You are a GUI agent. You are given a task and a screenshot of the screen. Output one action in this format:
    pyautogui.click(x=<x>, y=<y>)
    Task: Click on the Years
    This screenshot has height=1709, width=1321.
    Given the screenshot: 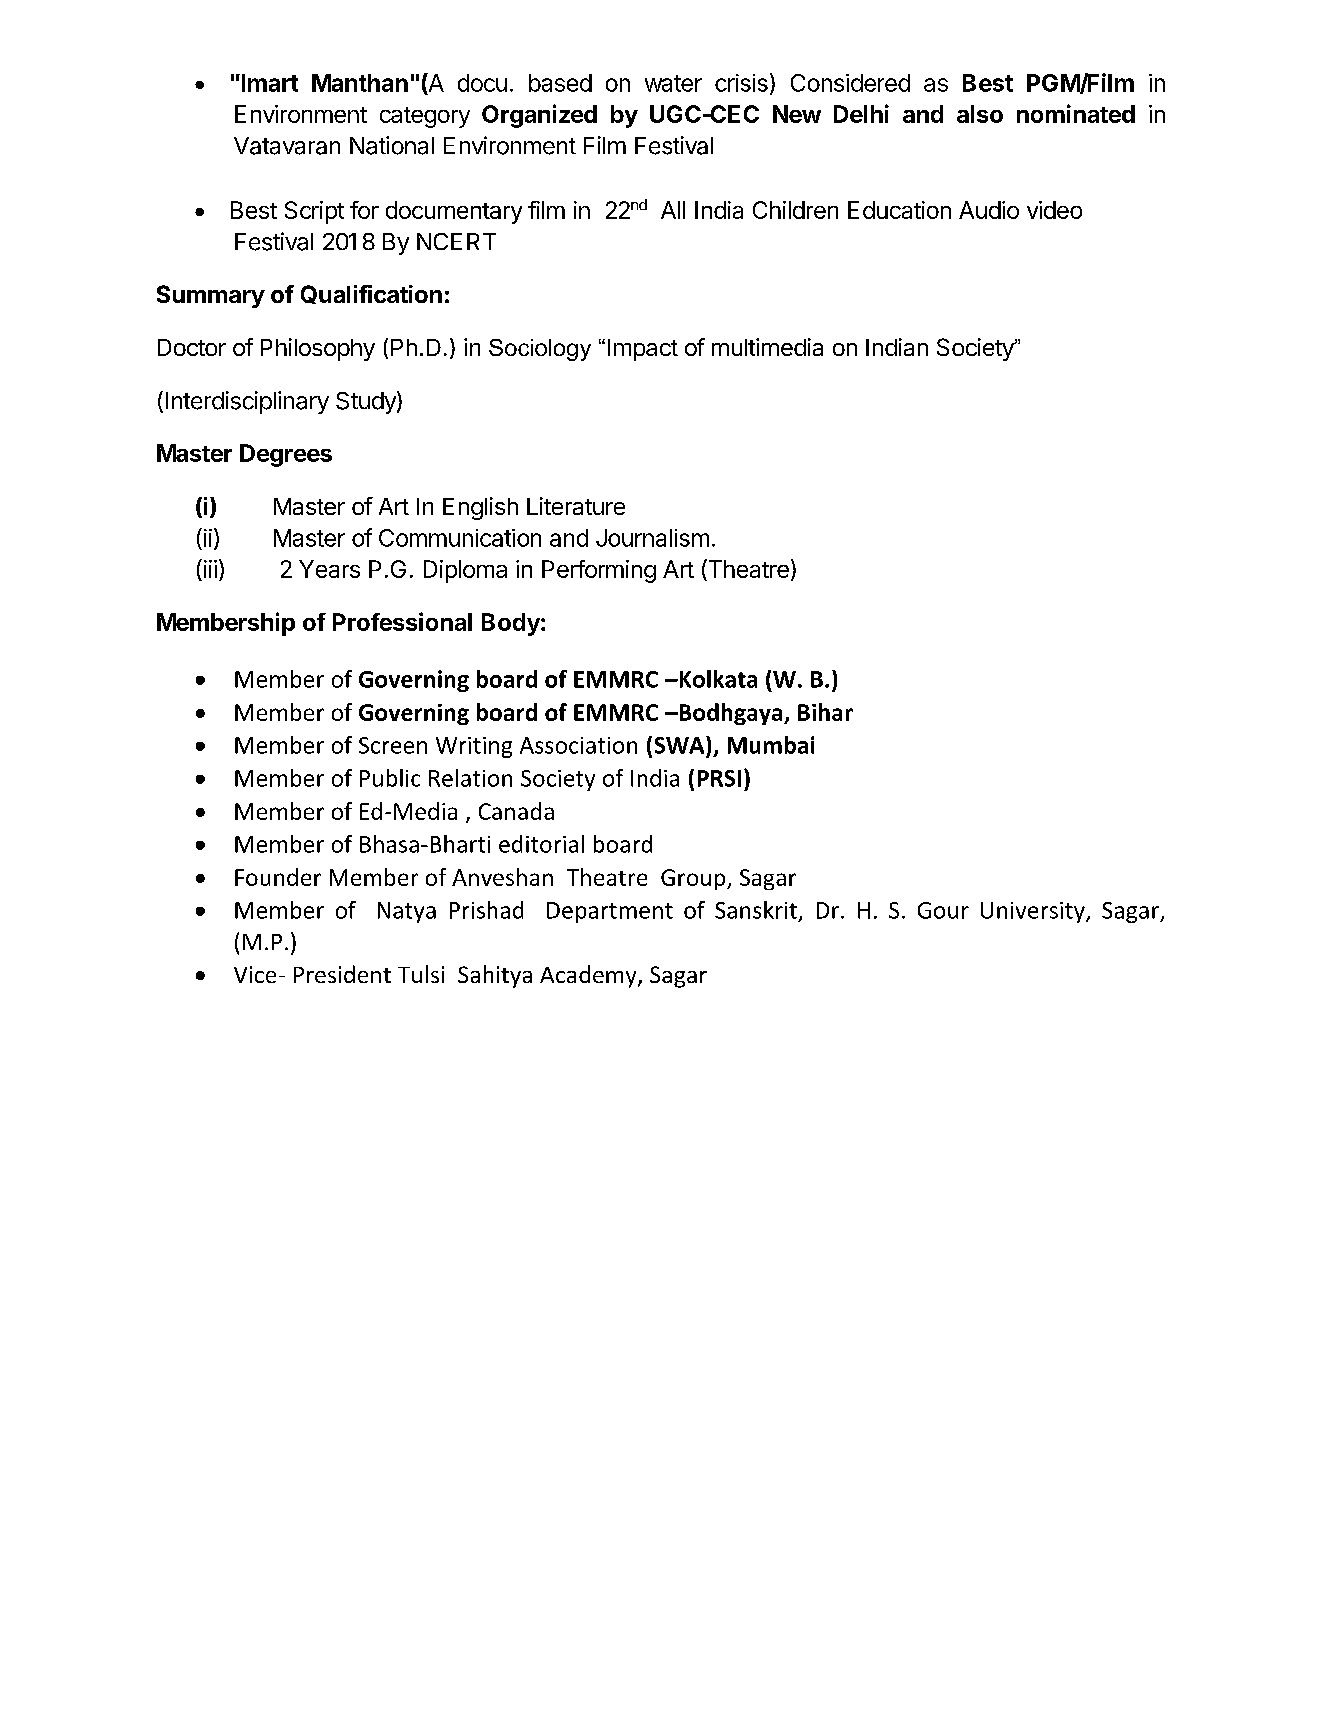 What is the action you would take?
    pyautogui.click(x=329, y=569)
